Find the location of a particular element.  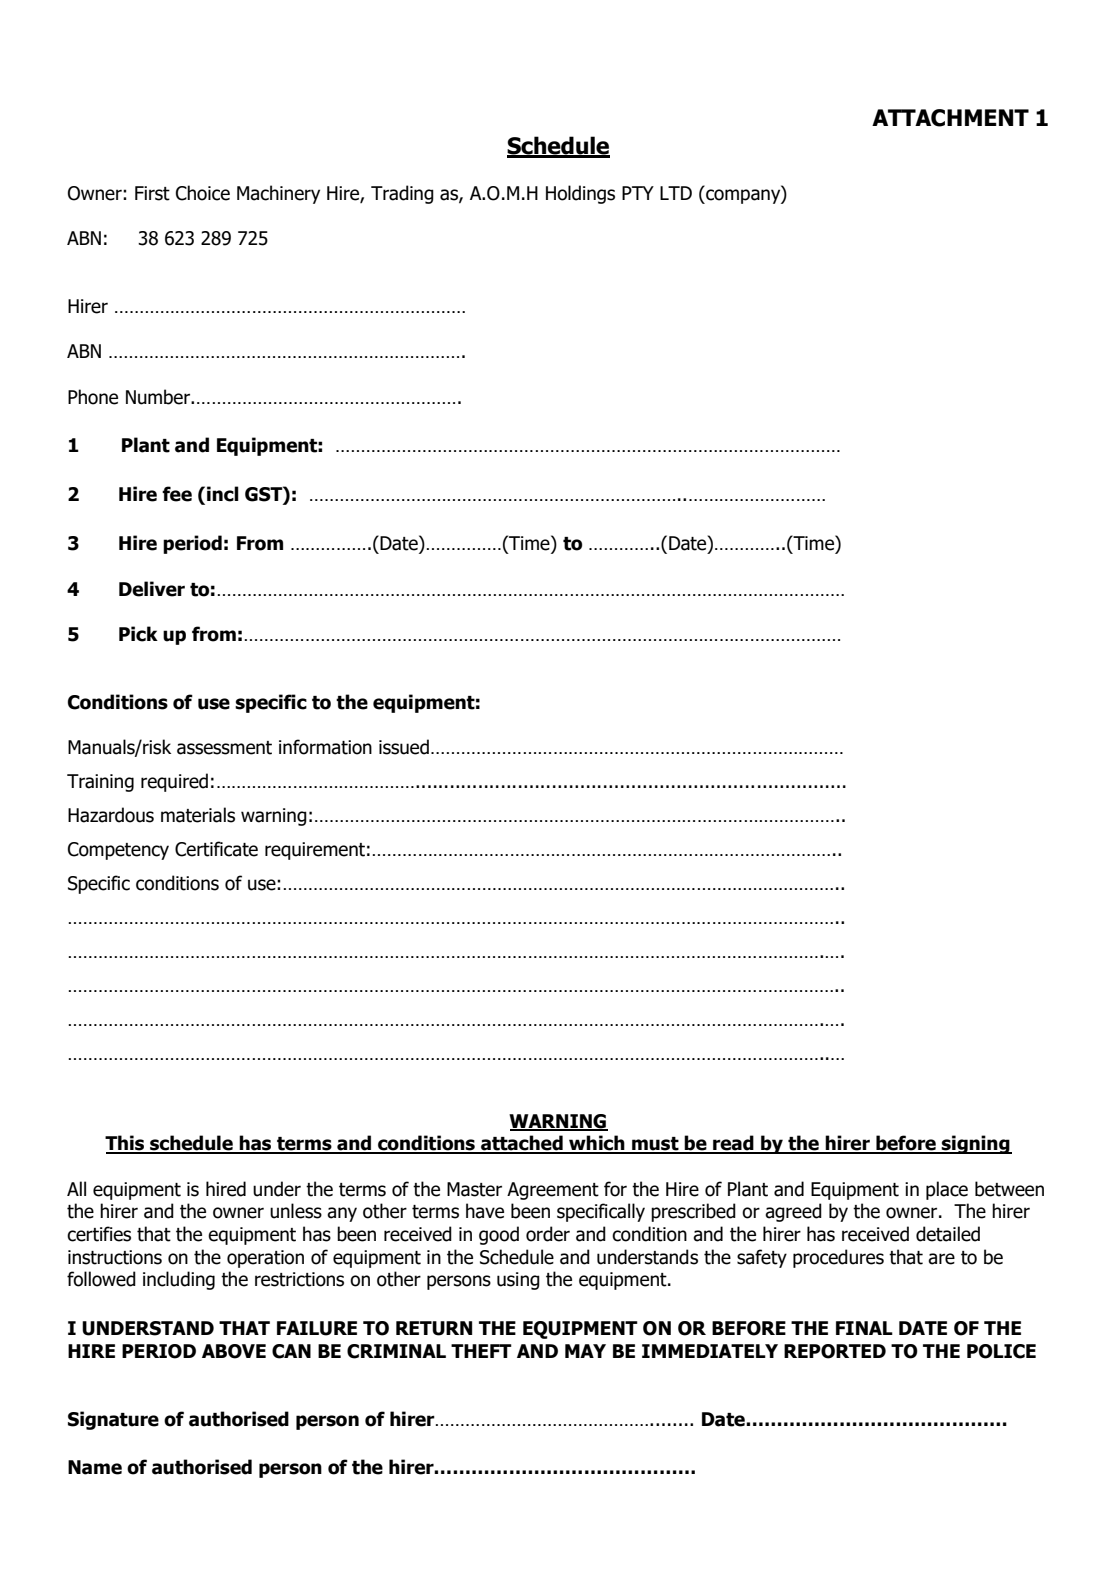

fee is located at coordinates (177, 494).
